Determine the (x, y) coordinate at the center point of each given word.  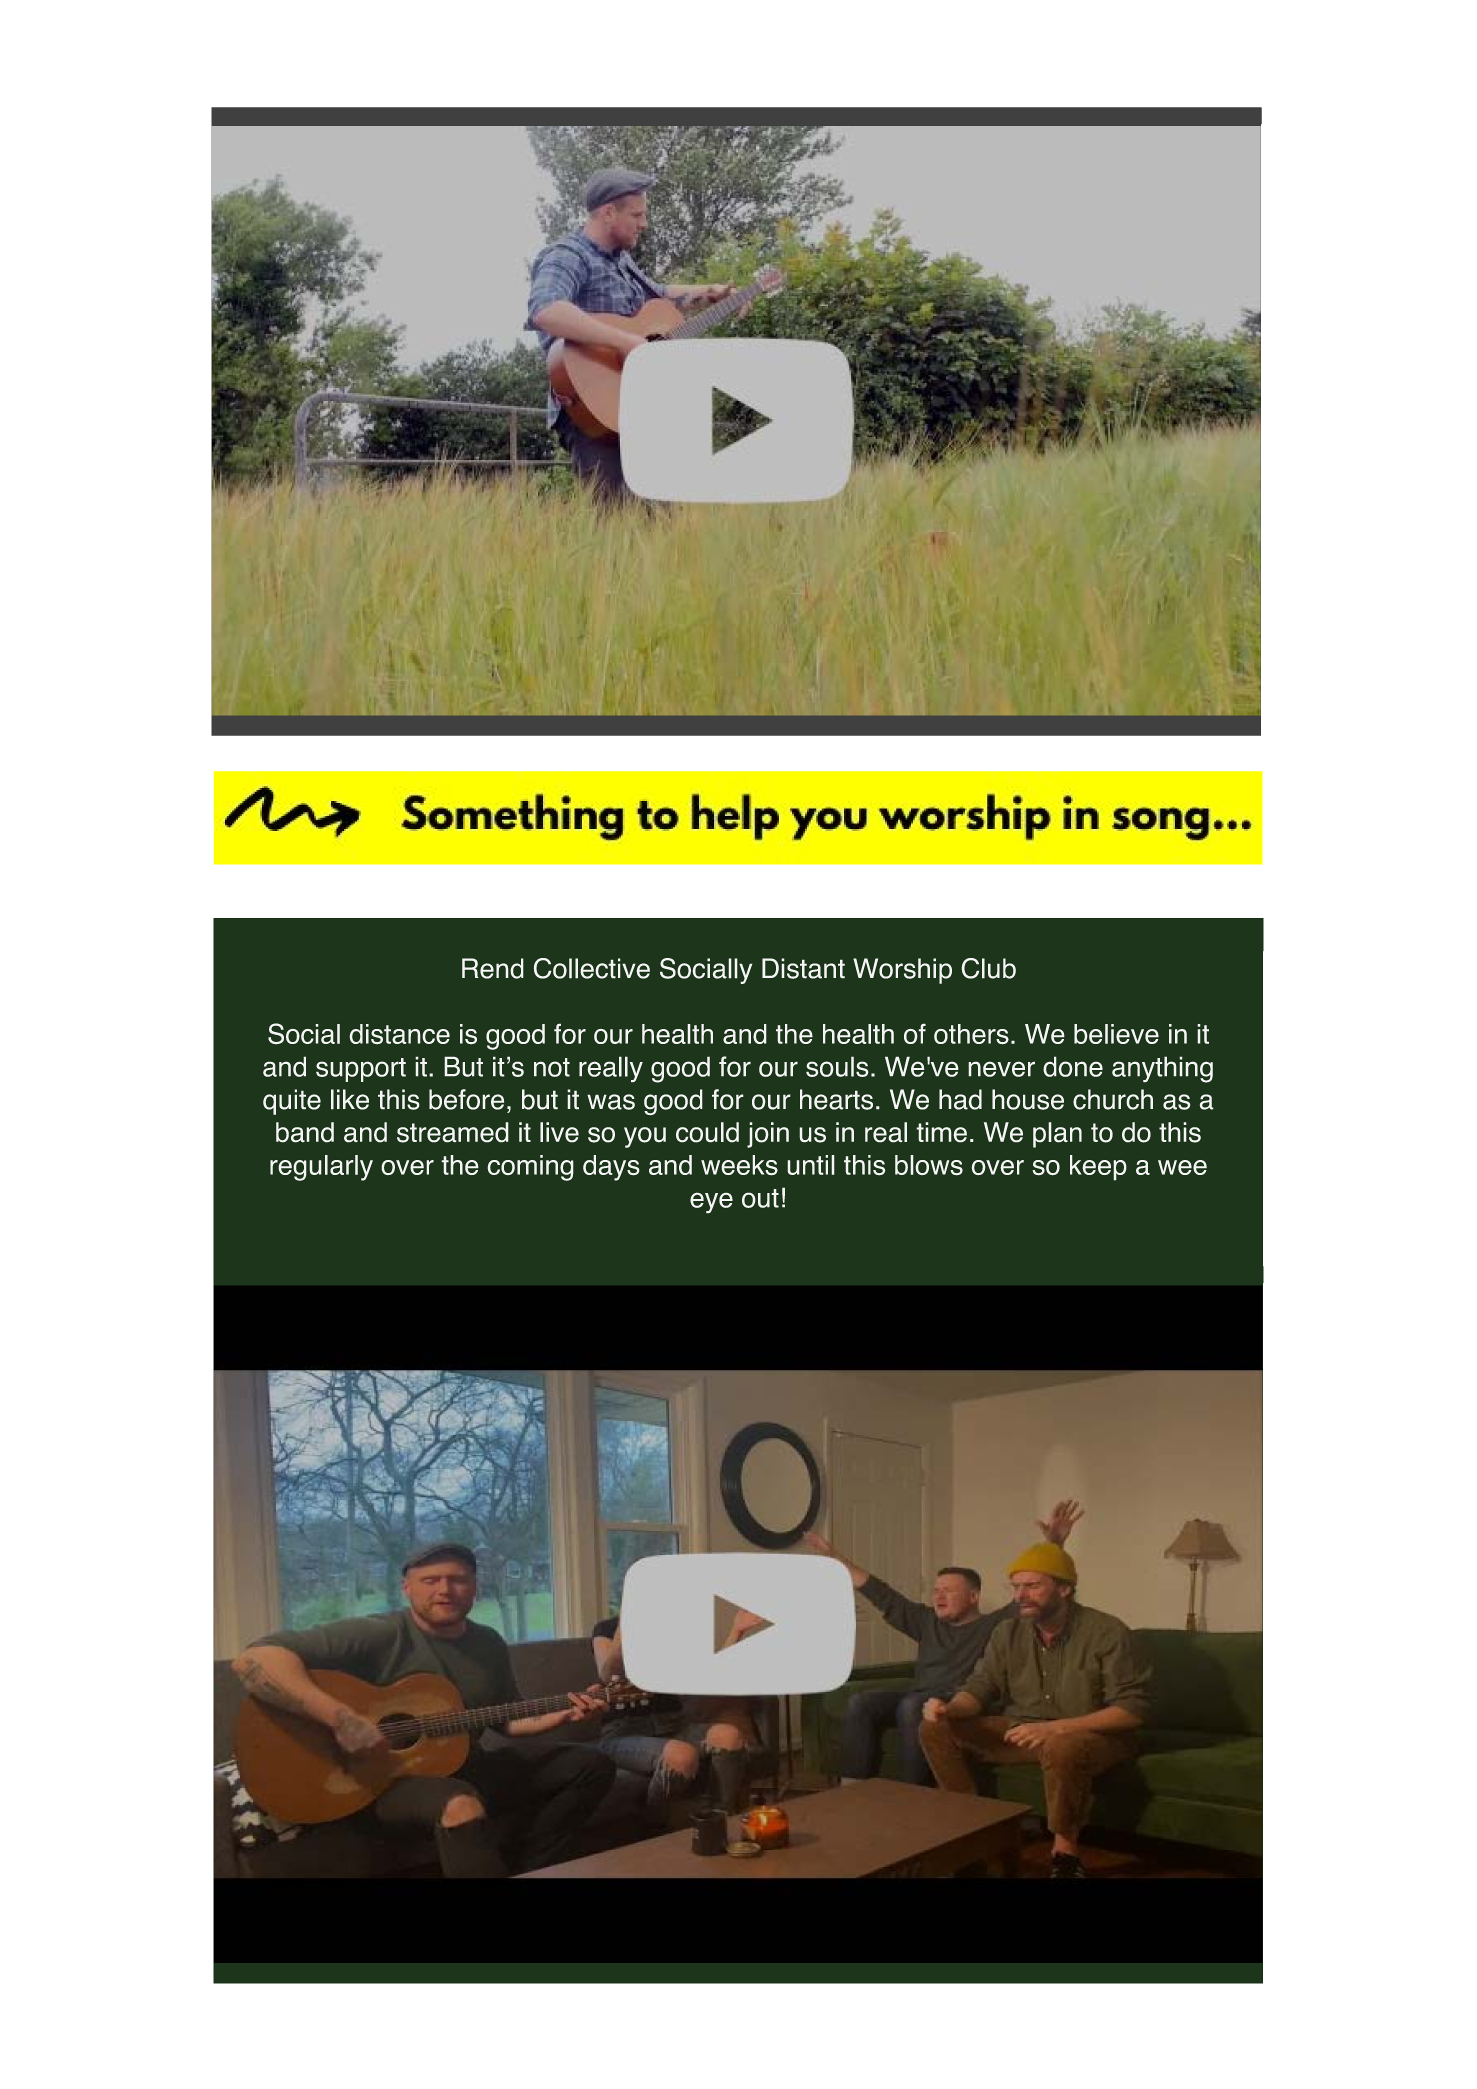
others (971, 1034)
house (1028, 1099)
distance (399, 1034)
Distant (803, 968)
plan (1057, 1135)
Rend (493, 968)
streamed (453, 1132)
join (768, 1135)
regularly (321, 1168)
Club (988, 968)
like (350, 1099)
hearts (836, 1099)
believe (1116, 1034)
